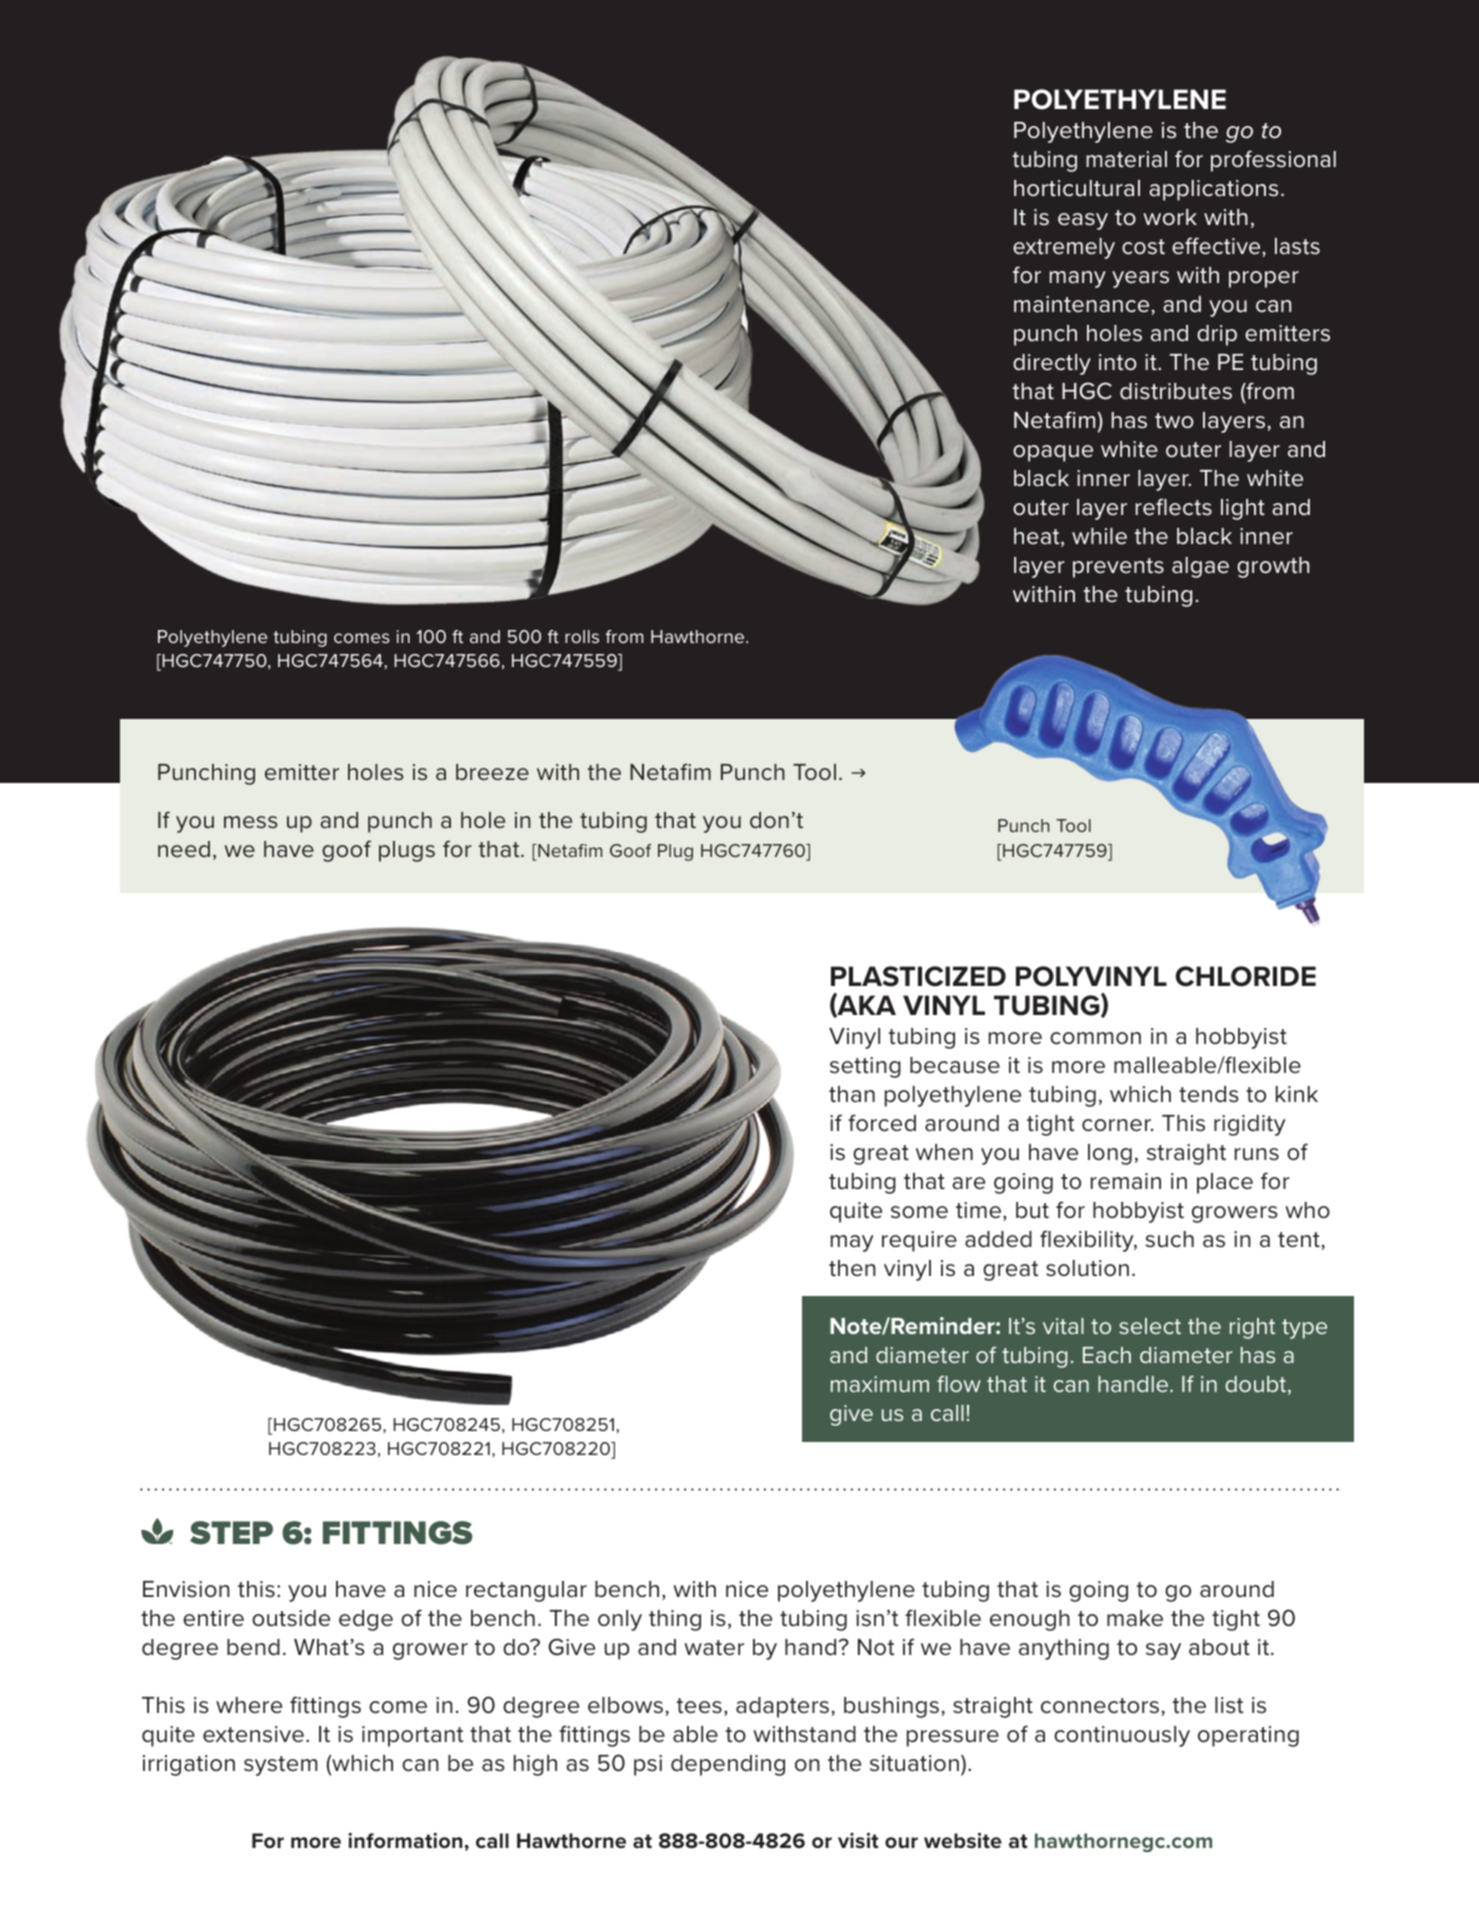 This page has height=1913, width=1479. I want to click on need, so click(184, 849).
